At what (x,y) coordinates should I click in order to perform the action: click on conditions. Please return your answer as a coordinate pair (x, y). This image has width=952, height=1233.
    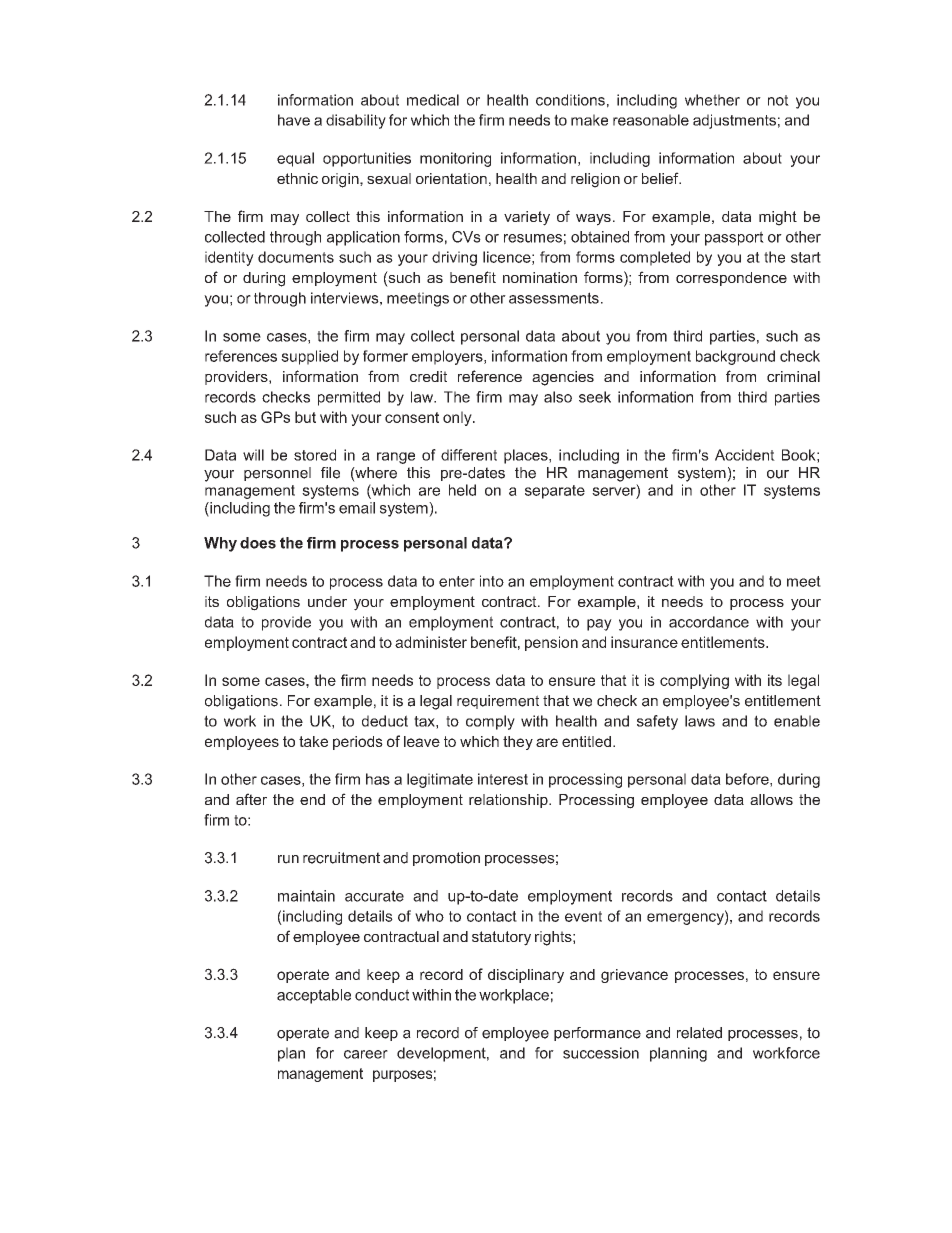
    Looking at the image, I should click on (570, 100).
